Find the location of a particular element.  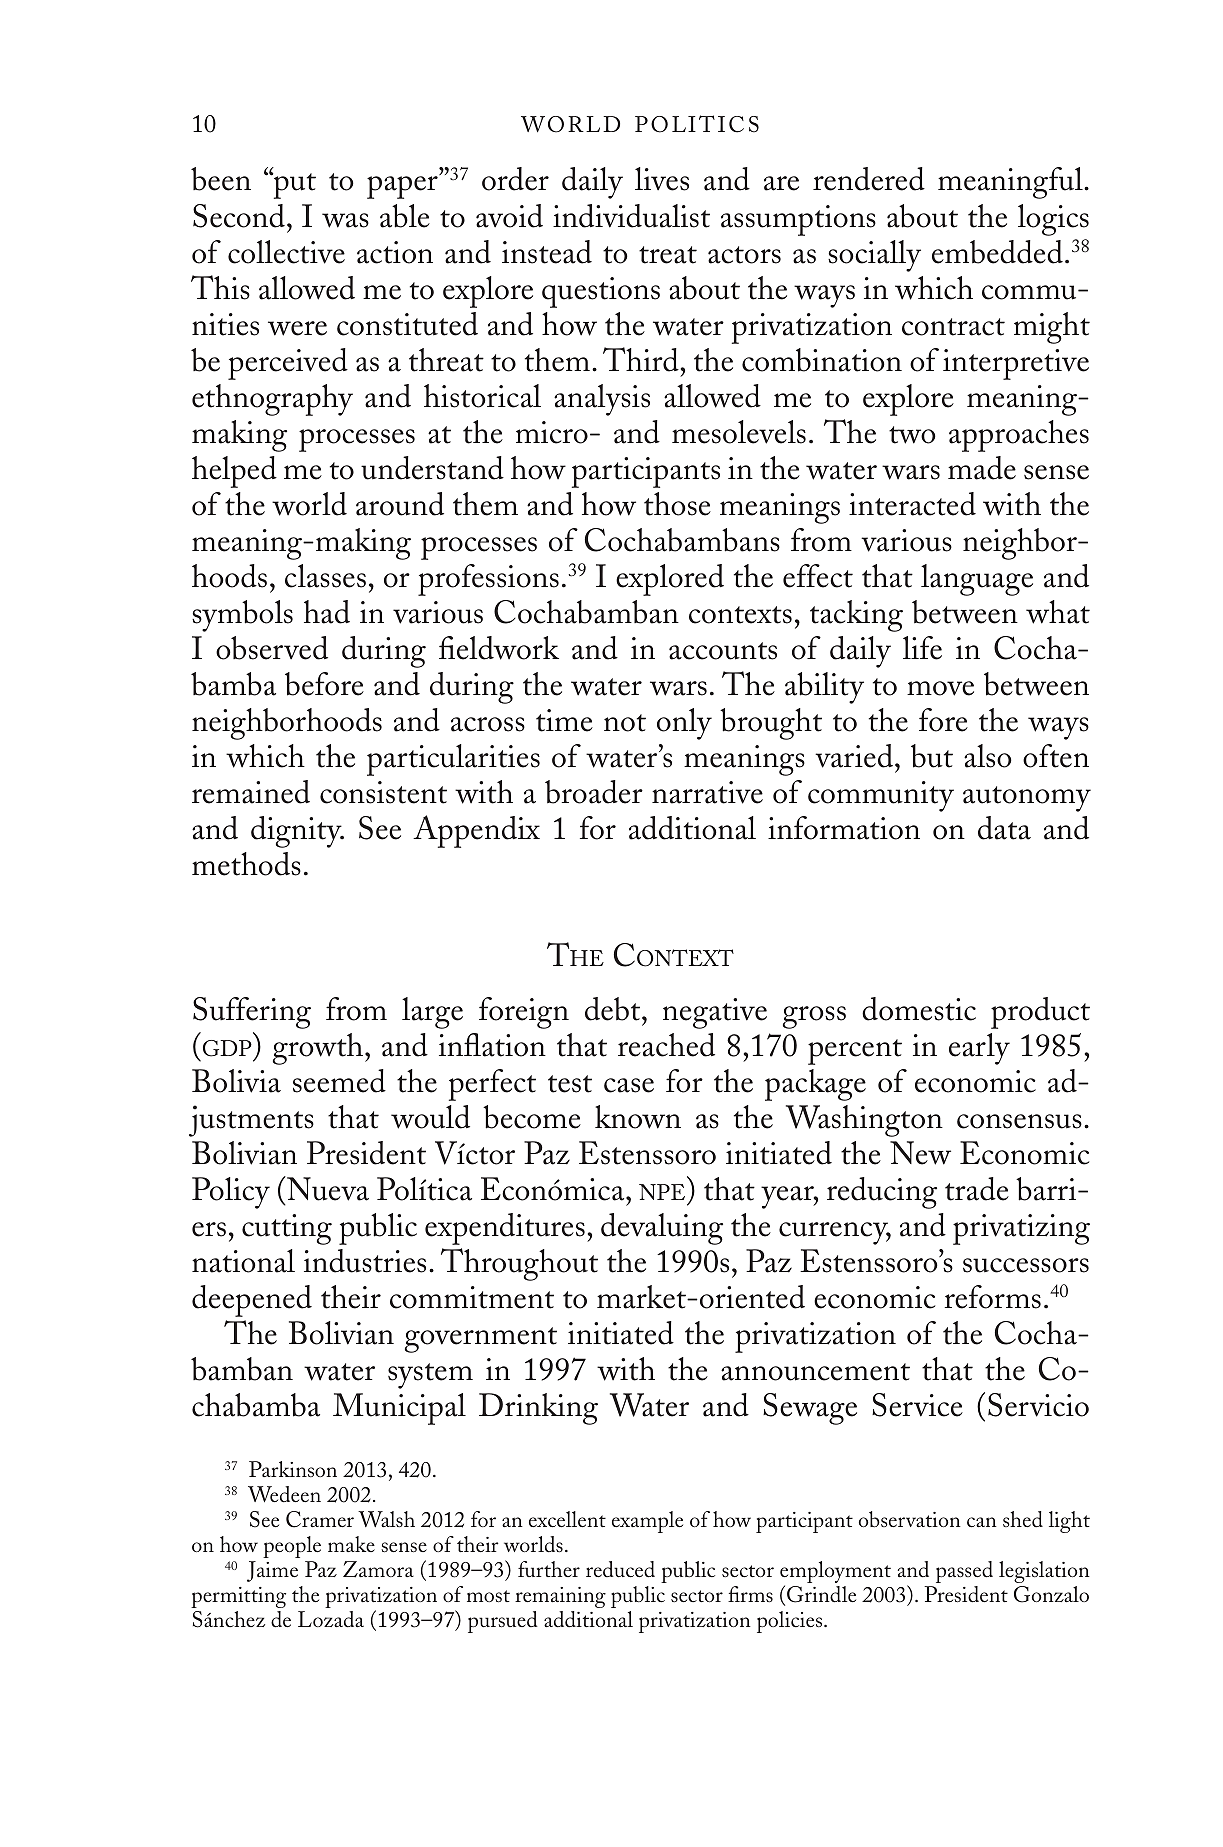

early is located at coordinates (979, 1049).
